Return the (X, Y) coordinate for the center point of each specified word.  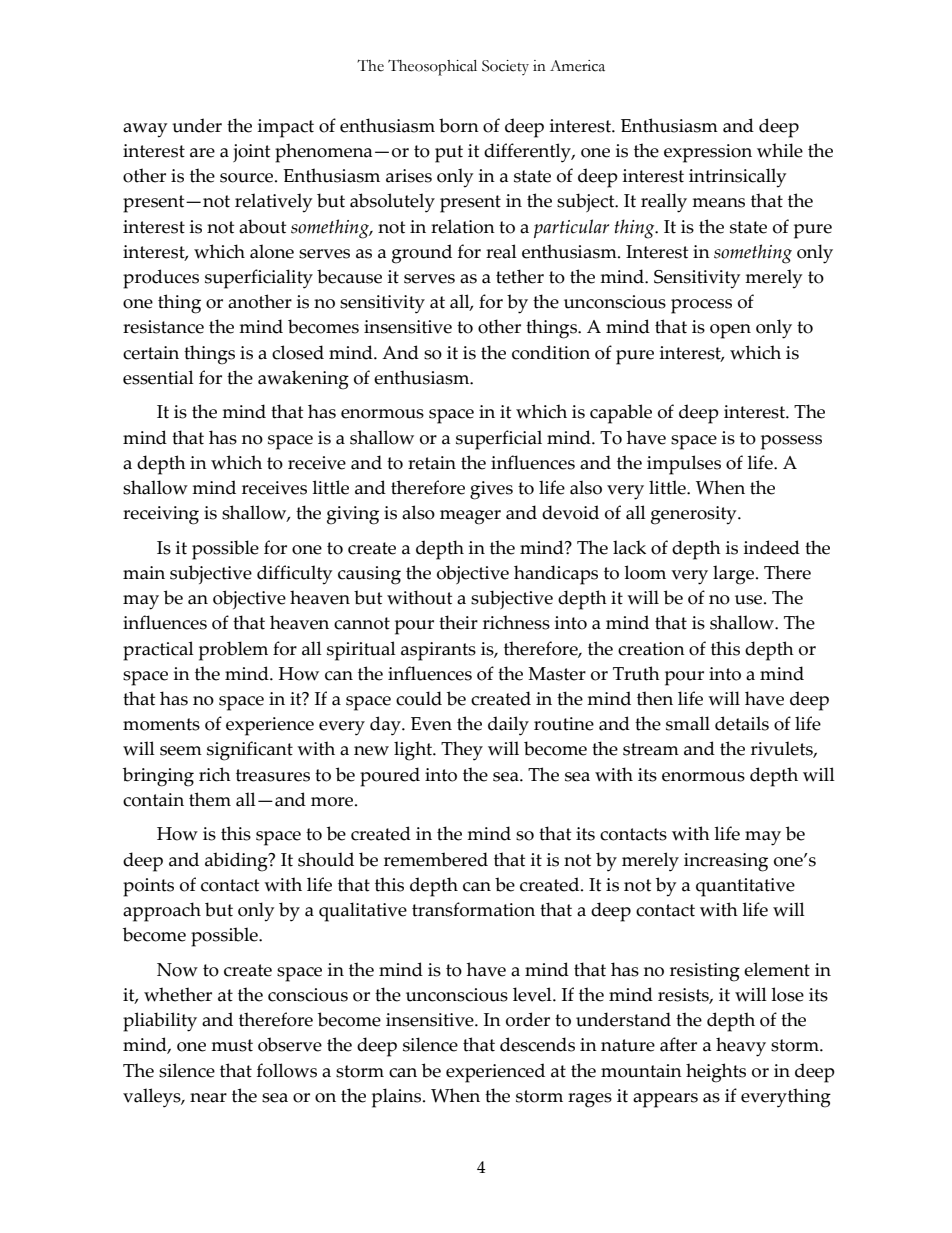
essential (158, 377)
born (459, 125)
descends (537, 1044)
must (232, 1045)
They (462, 751)
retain (432, 463)
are (202, 153)
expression (708, 153)
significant (250, 751)
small (688, 723)
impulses (684, 465)
